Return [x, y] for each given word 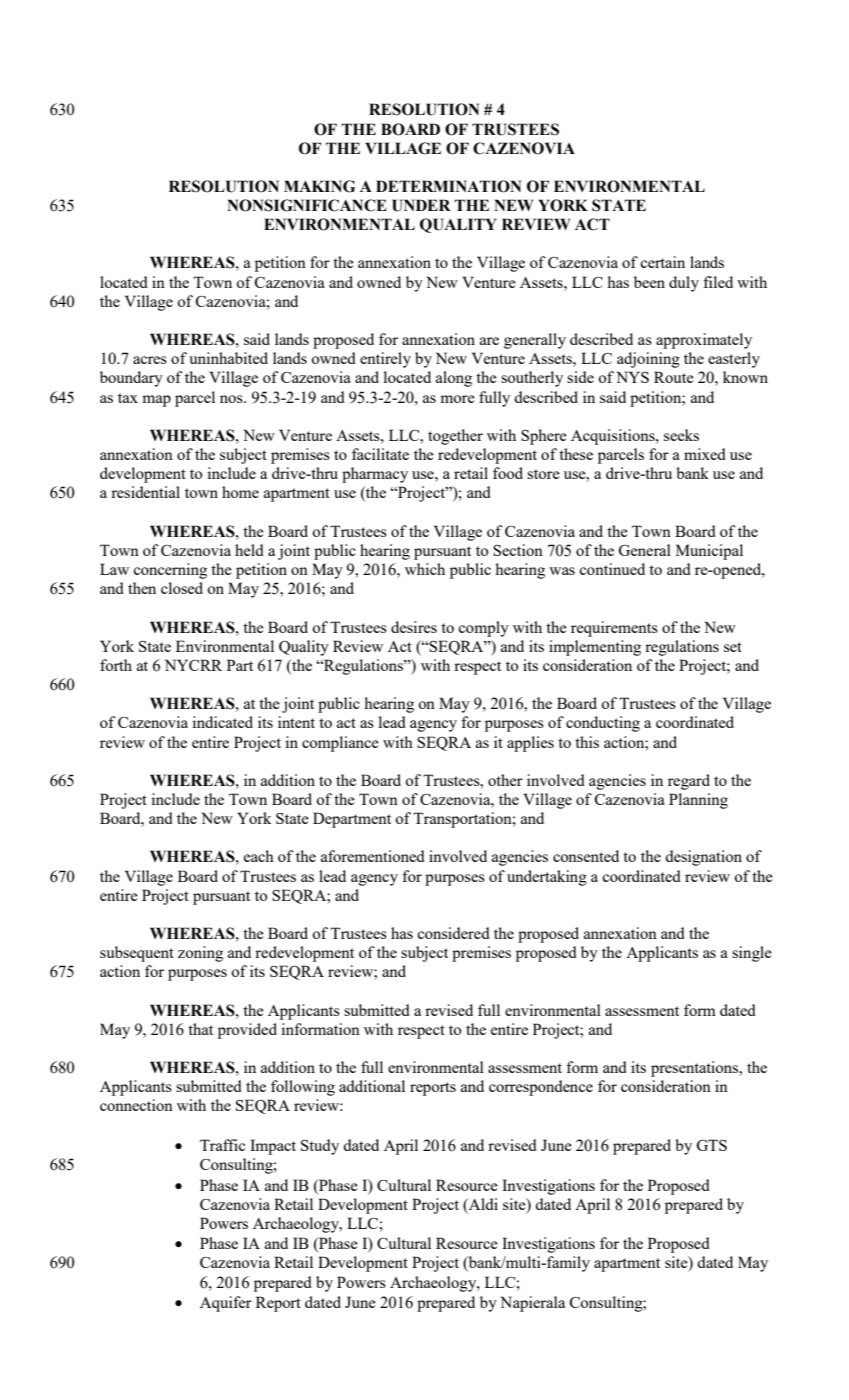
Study [320, 1147]
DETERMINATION [448, 186]
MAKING [319, 186]
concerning [170, 571]
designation [703, 858]
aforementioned [373, 856]
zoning [200, 954]
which [425, 569]
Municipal [709, 552]
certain [662, 262]
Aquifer [226, 1304]
